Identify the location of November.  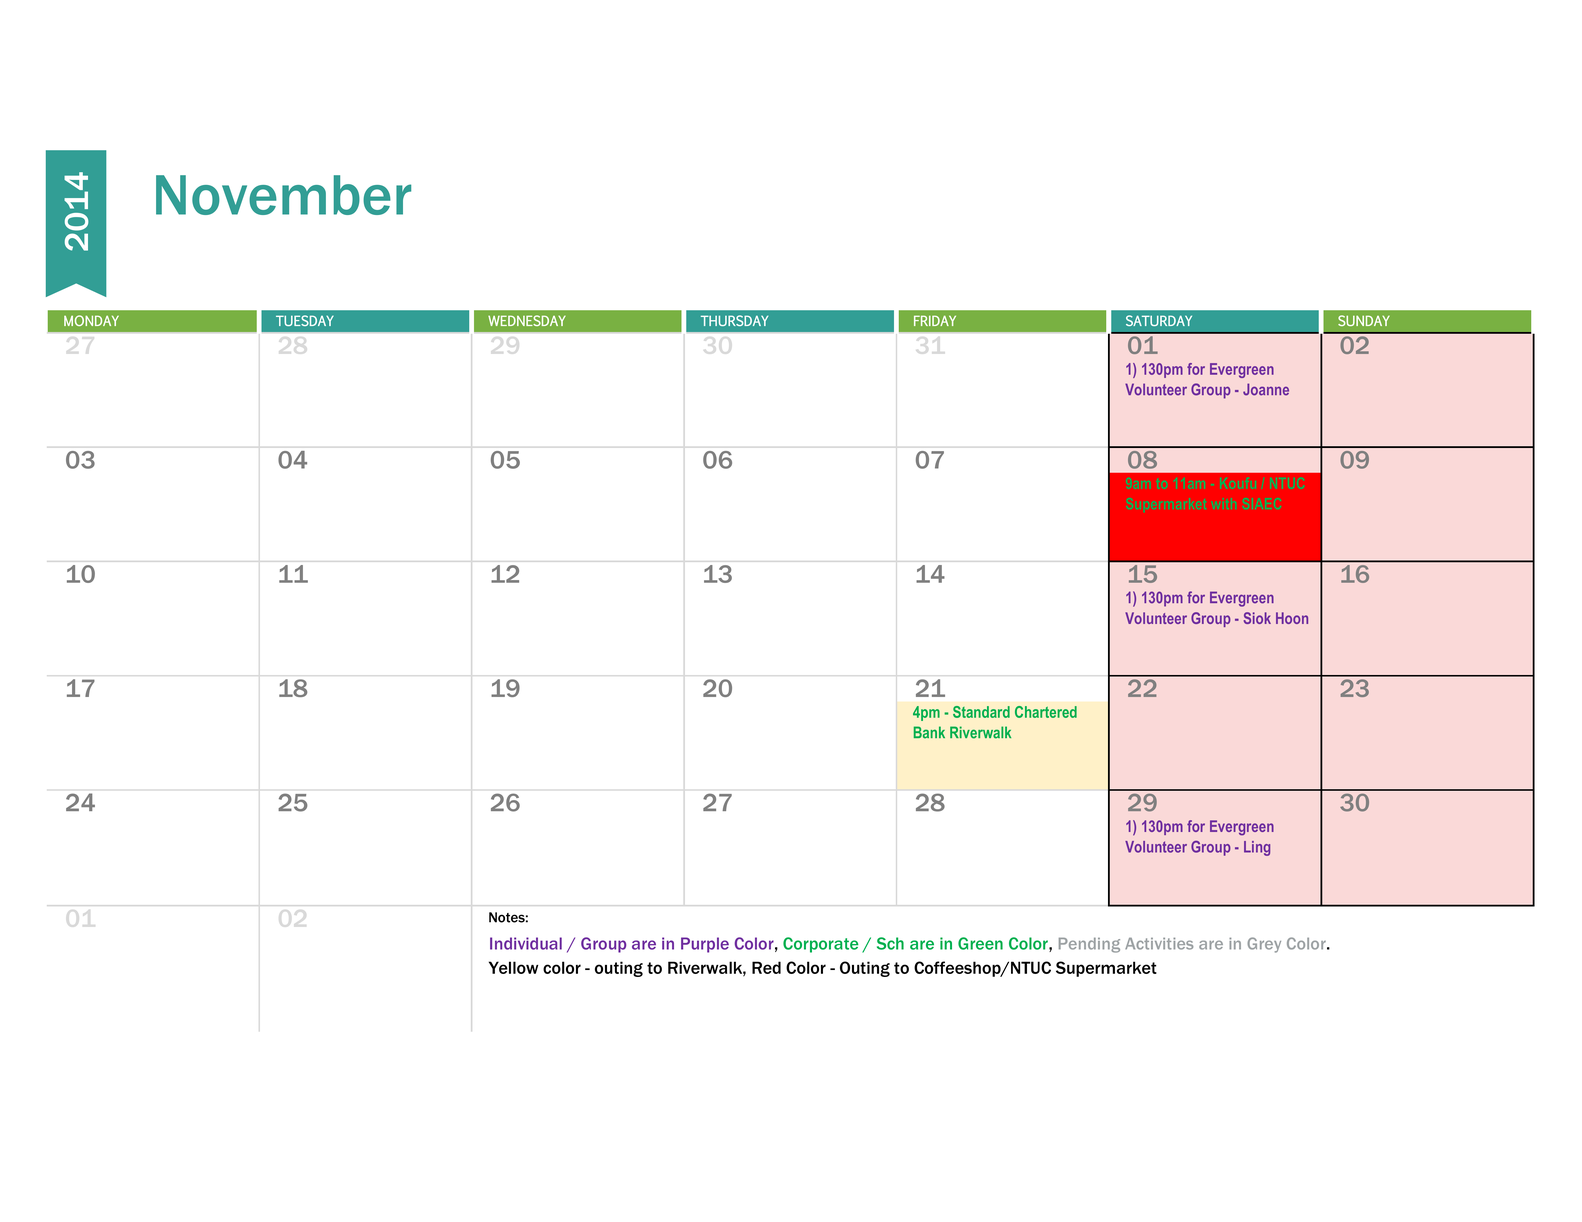
(283, 195).
